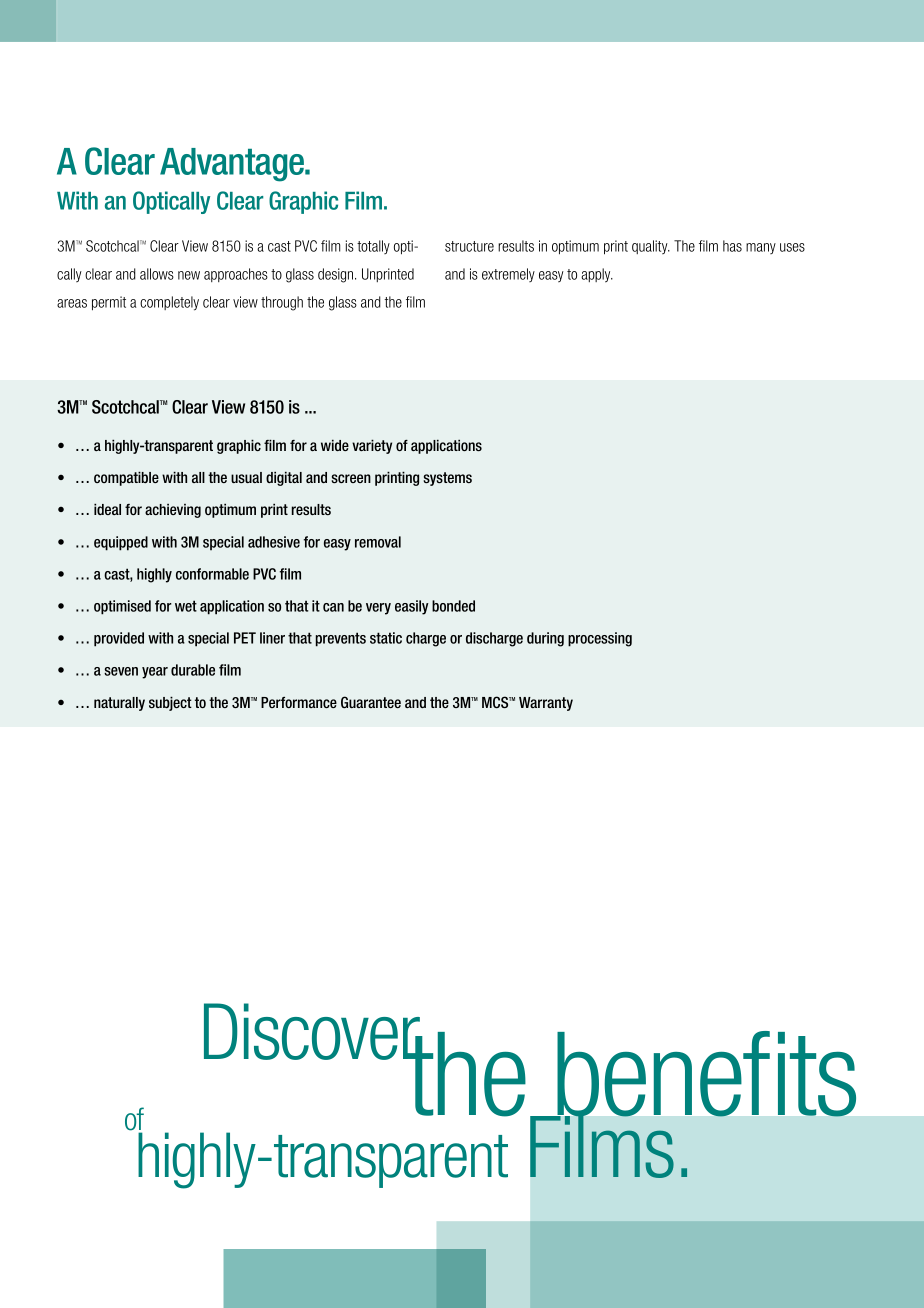  Describe the element at coordinates (545, 639) in the document. I see `during` at that location.
